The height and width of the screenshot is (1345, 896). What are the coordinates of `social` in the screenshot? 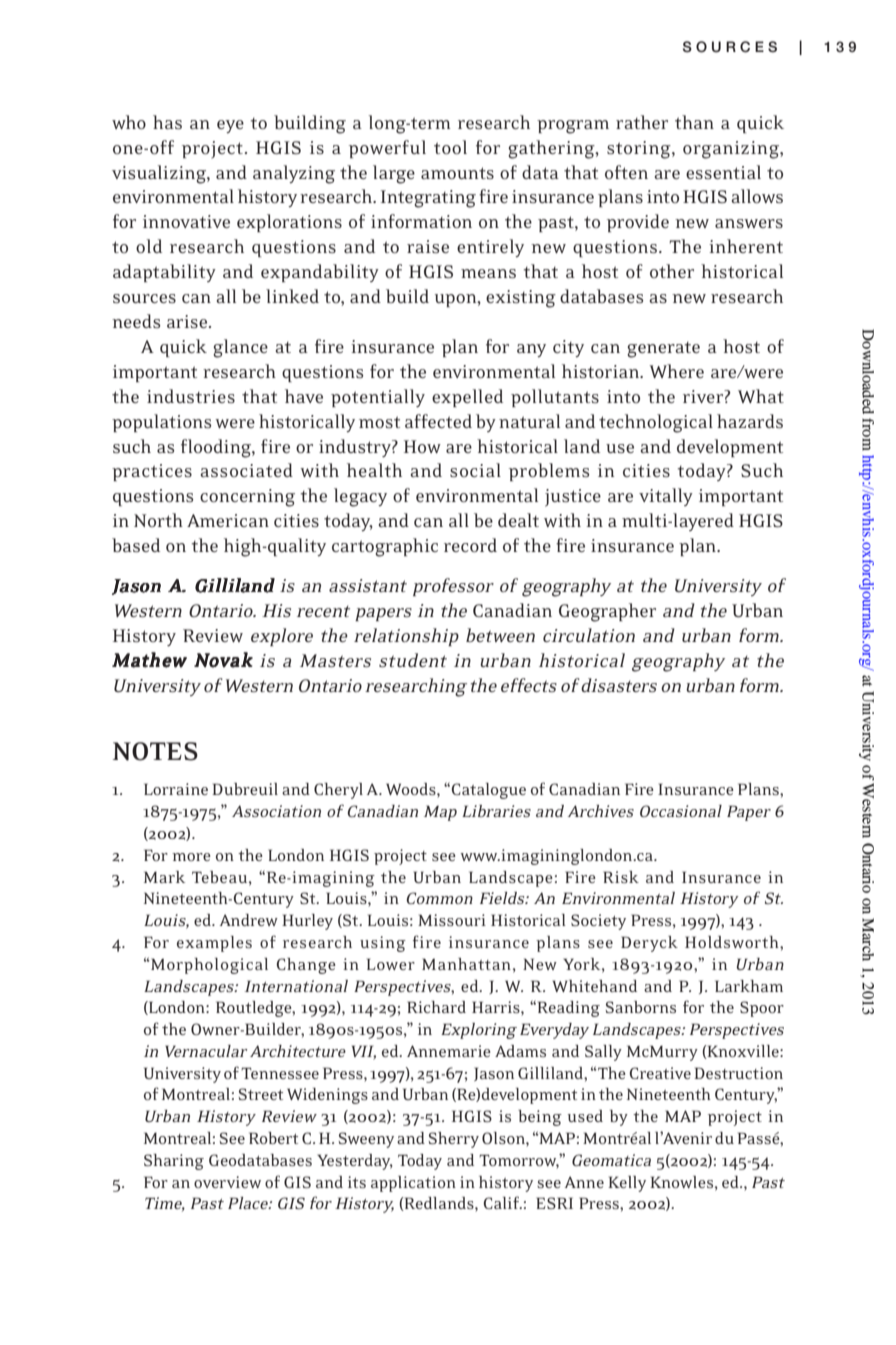 It's located at (475, 470).
